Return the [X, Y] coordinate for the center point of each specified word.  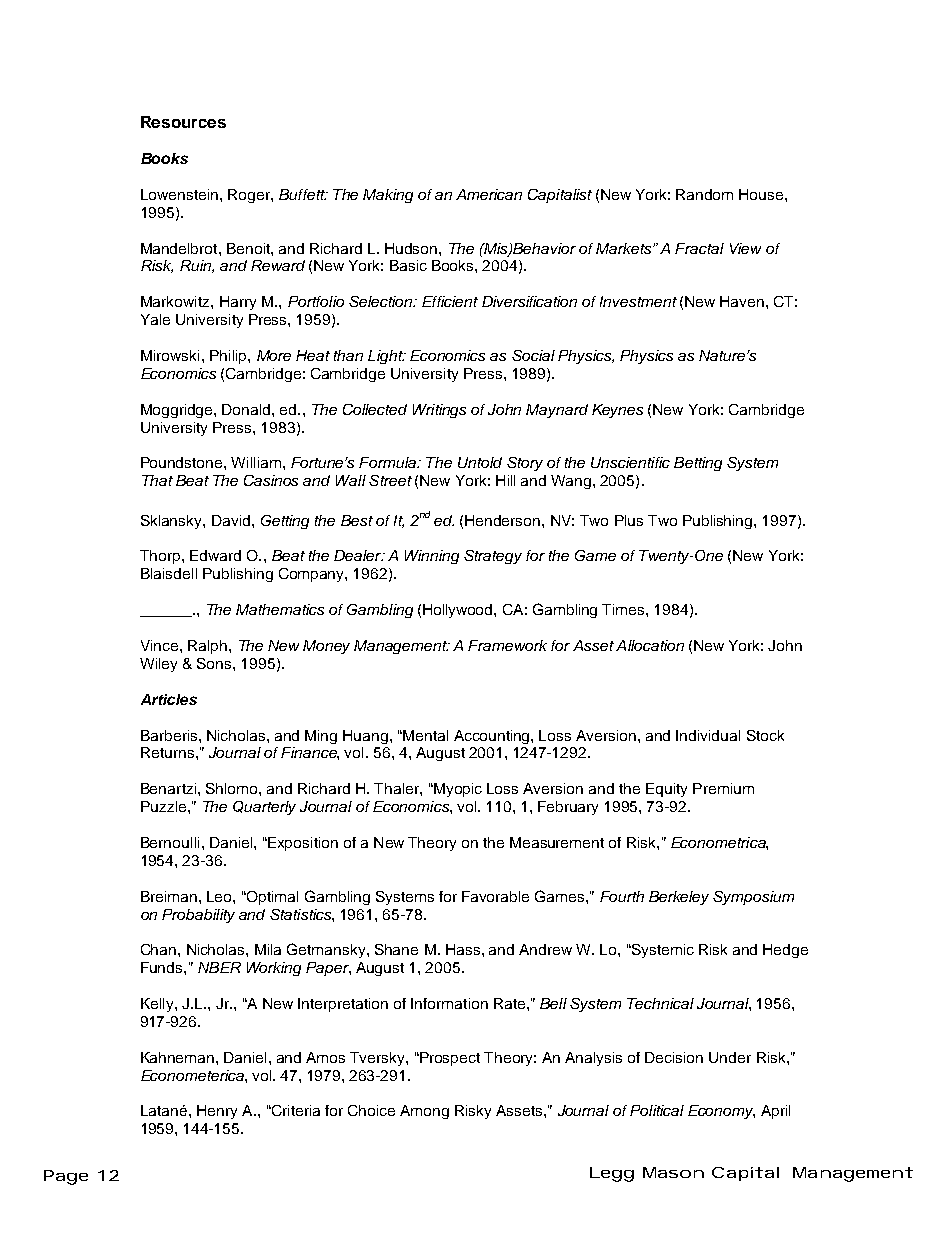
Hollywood [459, 611]
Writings [439, 411]
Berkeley [679, 898]
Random [704, 194]
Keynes [617, 411]
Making [388, 196]
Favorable [495, 896]
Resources [183, 122]
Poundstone [183, 462]
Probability [198, 916]
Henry [217, 1112]
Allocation [650, 645]
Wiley [158, 665]
